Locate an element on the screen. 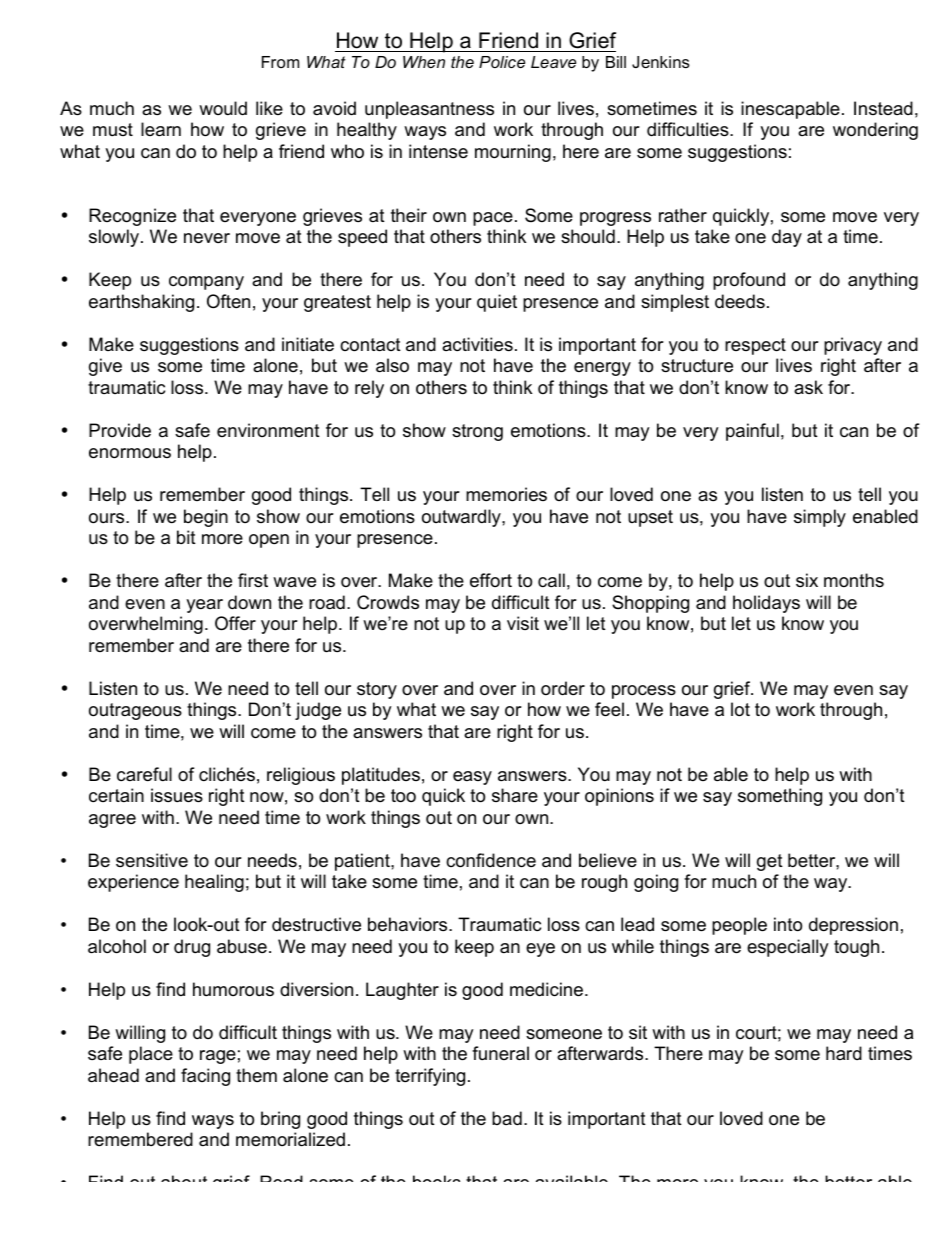 Image resolution: width=952 pixels, height=1233 pixels. activities is located at coordinates (477, 344).
